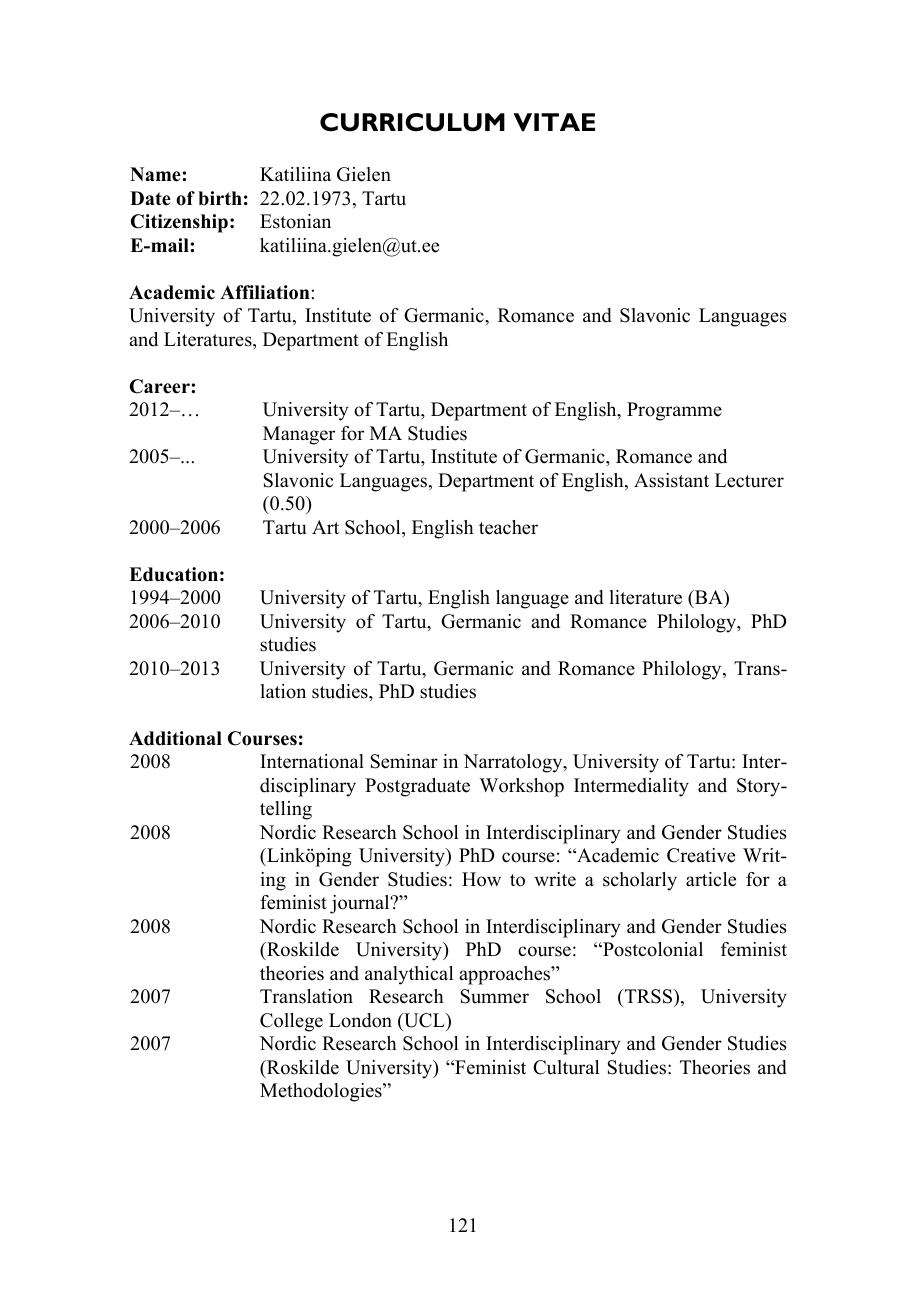 The width and height of the screenshot is (916, 1316). Describe the element at coordinates (291, 1022) in the screenshot. I see `College` at that location.
